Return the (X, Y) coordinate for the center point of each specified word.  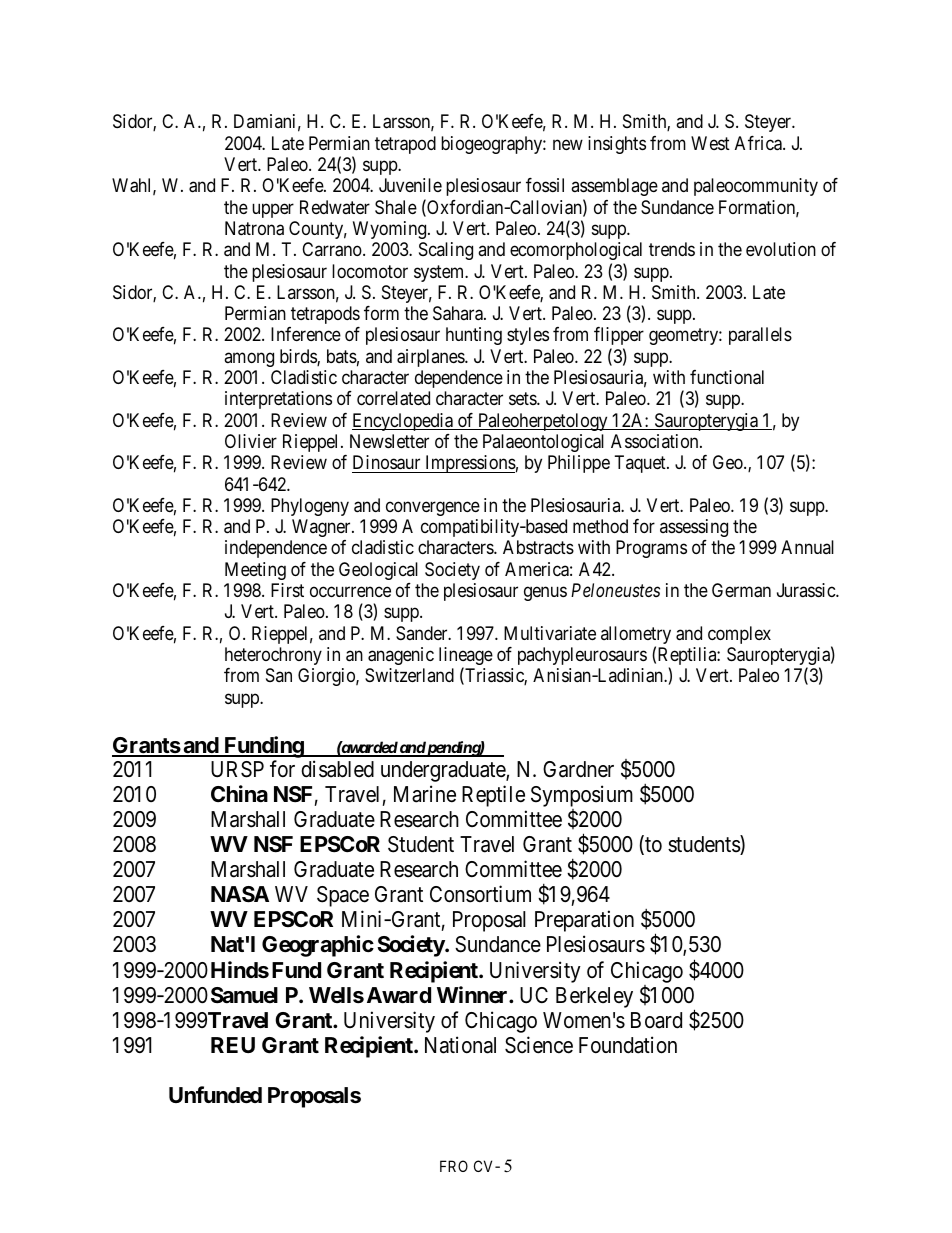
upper (273, 210)
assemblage (614, 187)
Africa (759, 143)
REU (233, 1045)
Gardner (578, 769)
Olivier (251, 441)
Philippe (579, 464)
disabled (337, 769)
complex (739, 635)
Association (656, 441)
